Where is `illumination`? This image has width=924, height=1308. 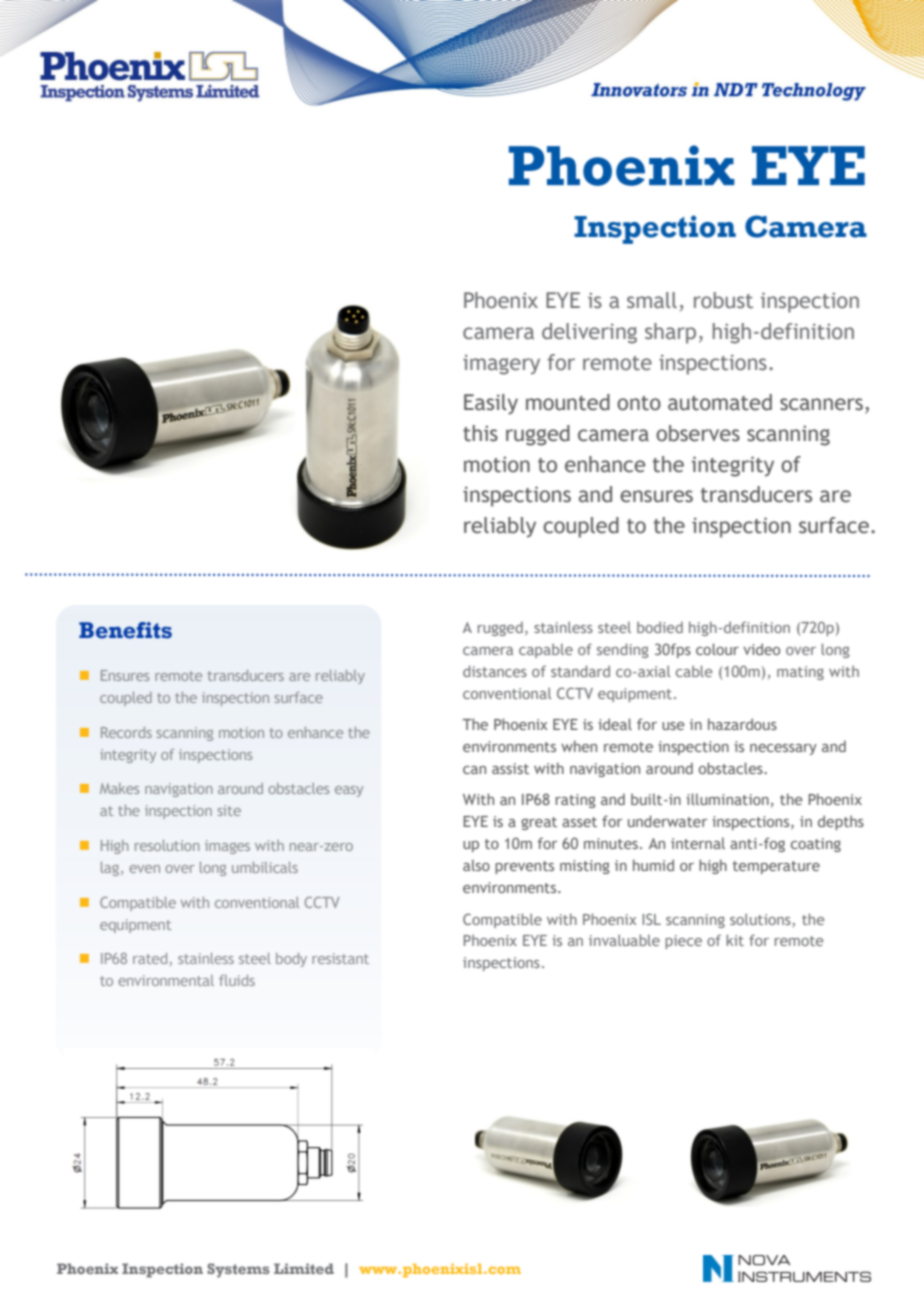
illumination is located at coordinates (727, 799).
